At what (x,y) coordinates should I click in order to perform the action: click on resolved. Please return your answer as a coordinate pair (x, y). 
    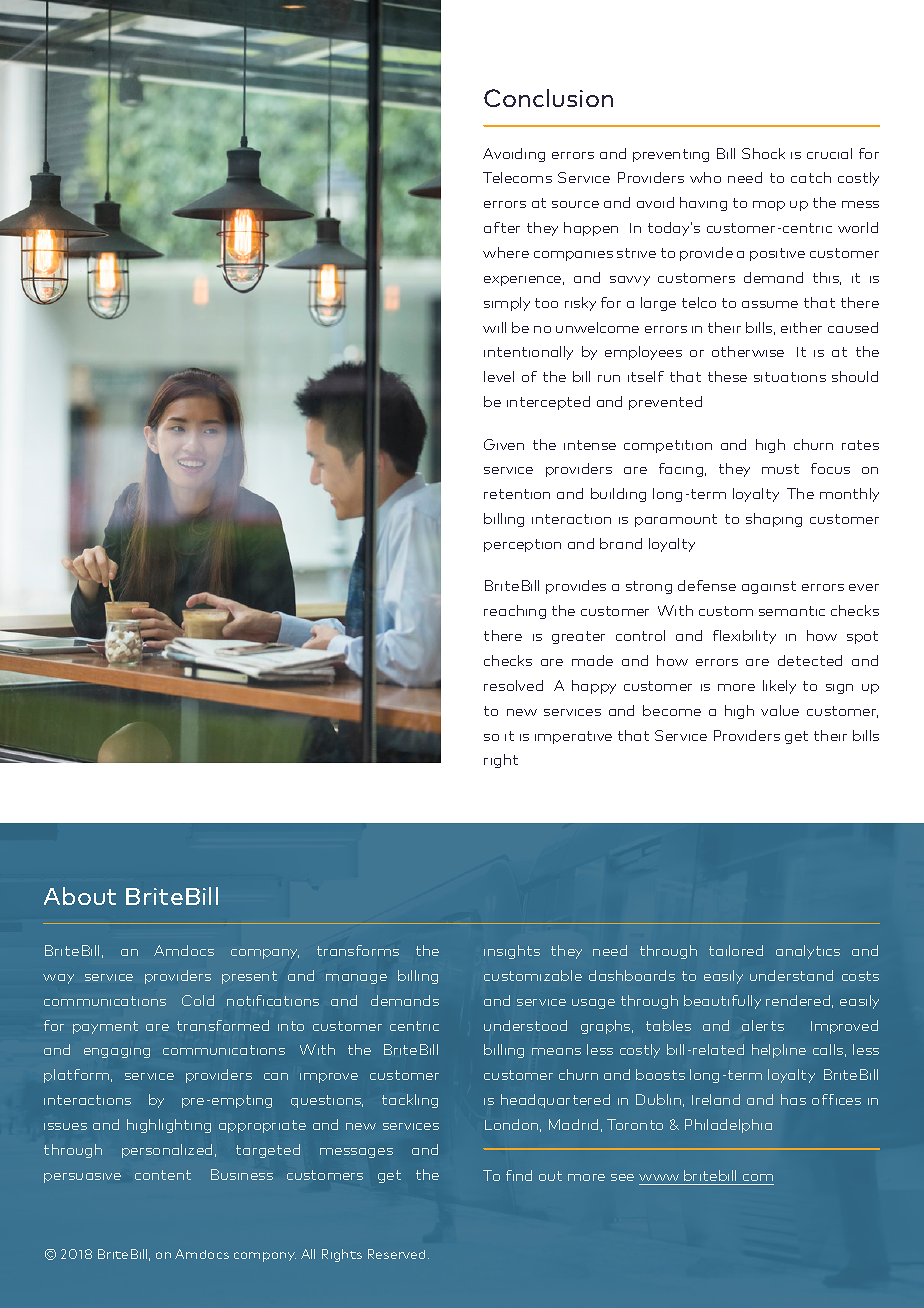
    Looking at the image, I should click on (513, 685).
